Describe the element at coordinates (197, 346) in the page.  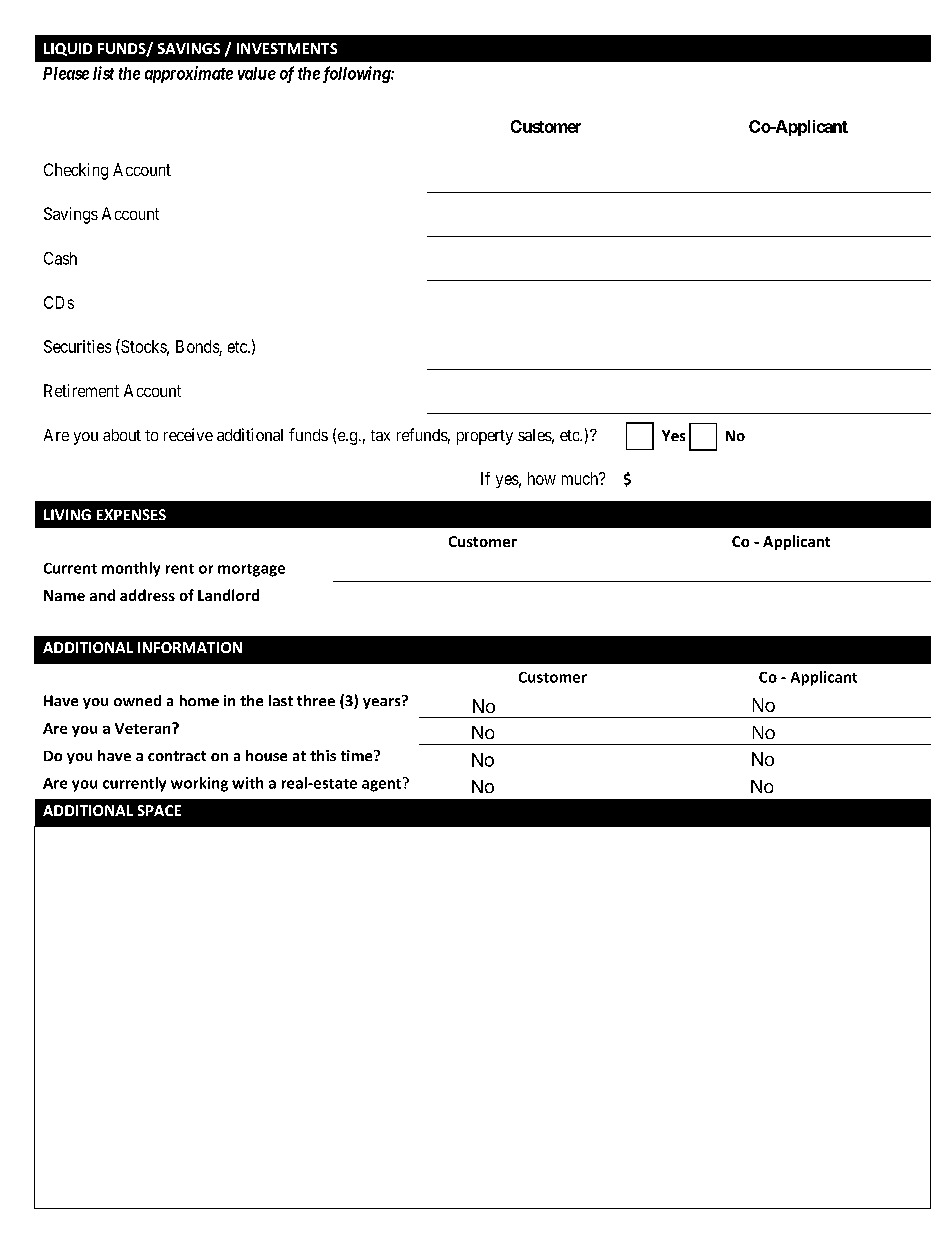
I see `Bonds` at that location.
